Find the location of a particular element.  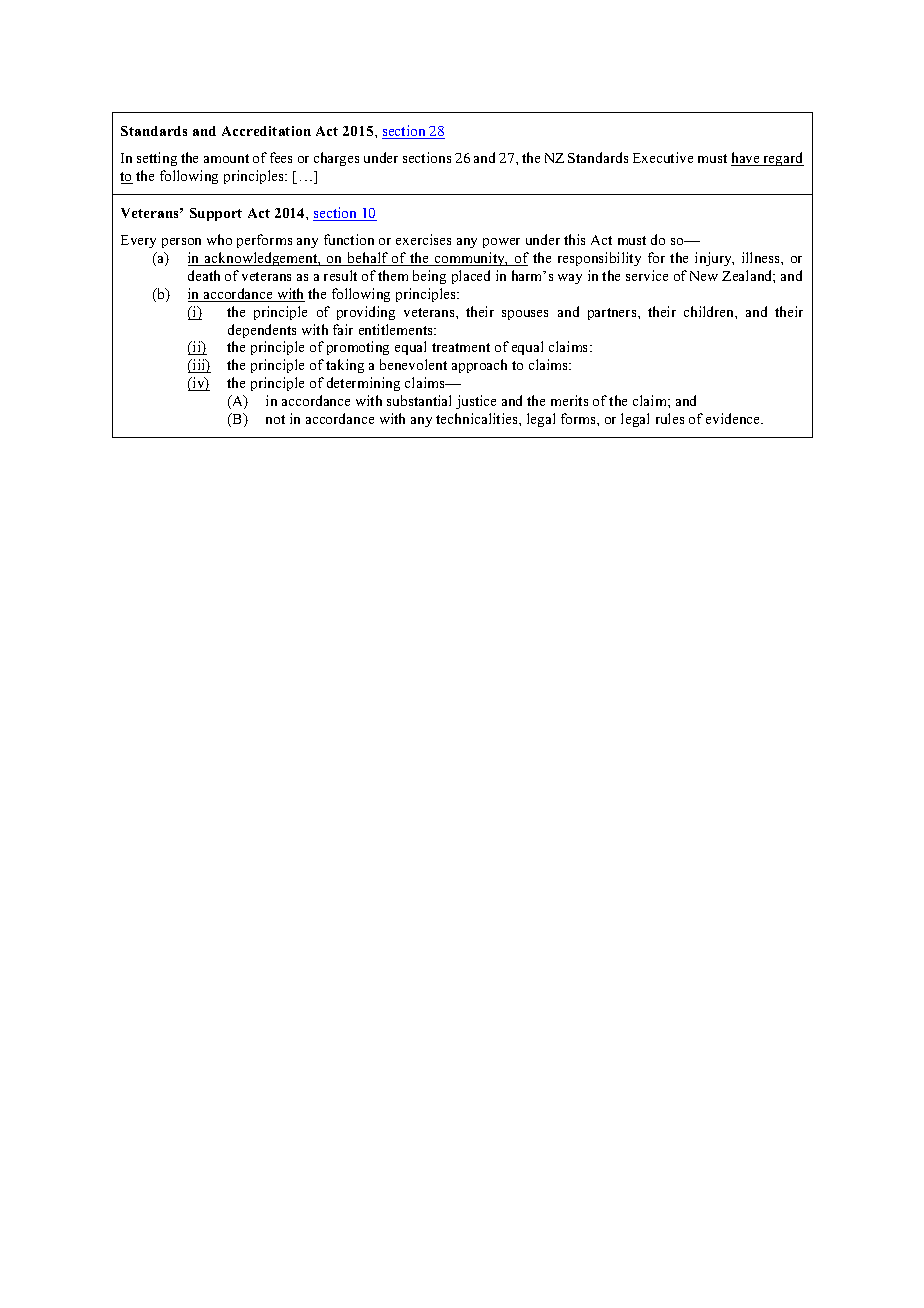

spouses is located at coordinates (525, 315).
